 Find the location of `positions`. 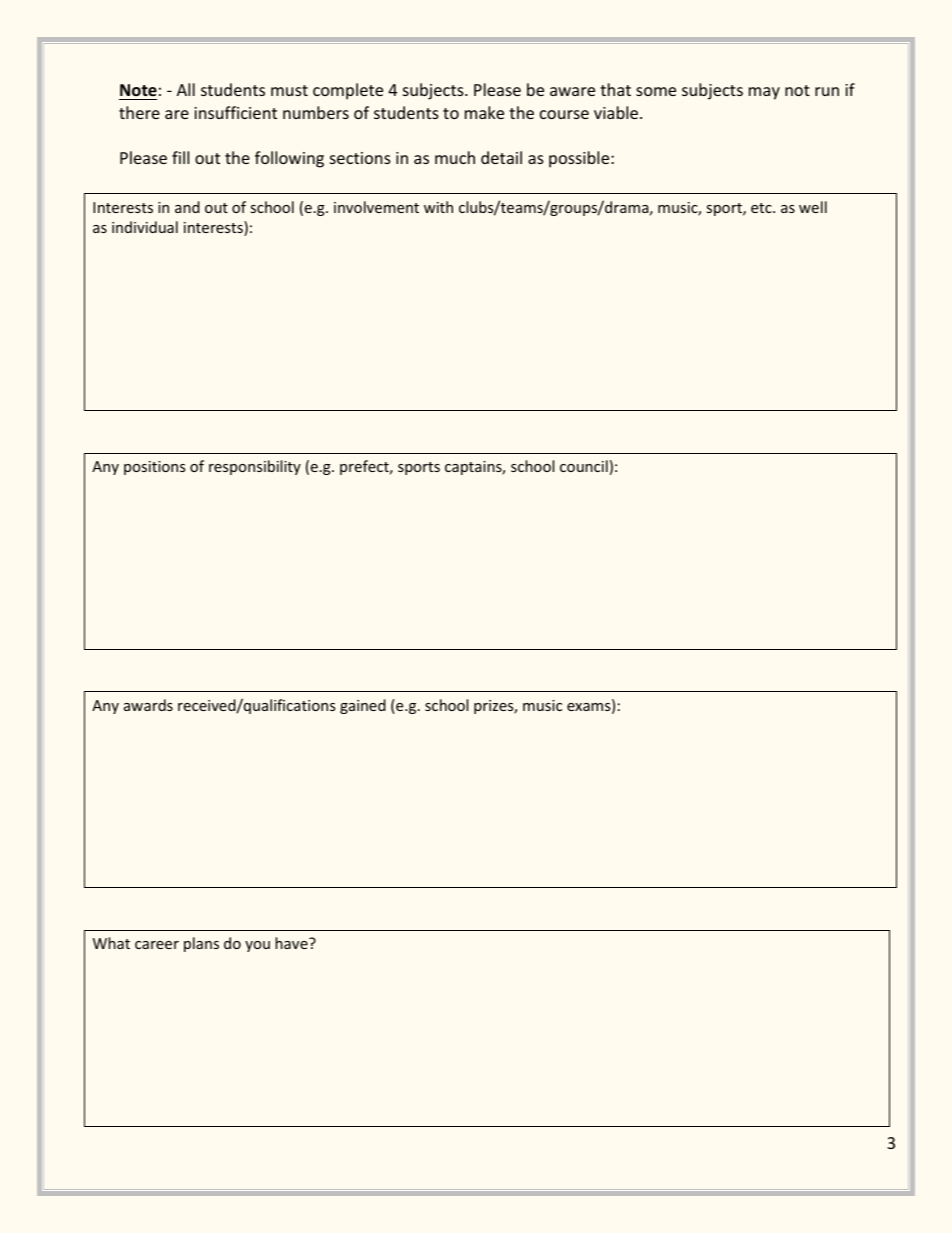

positions is located at coordinates (155, 468).
